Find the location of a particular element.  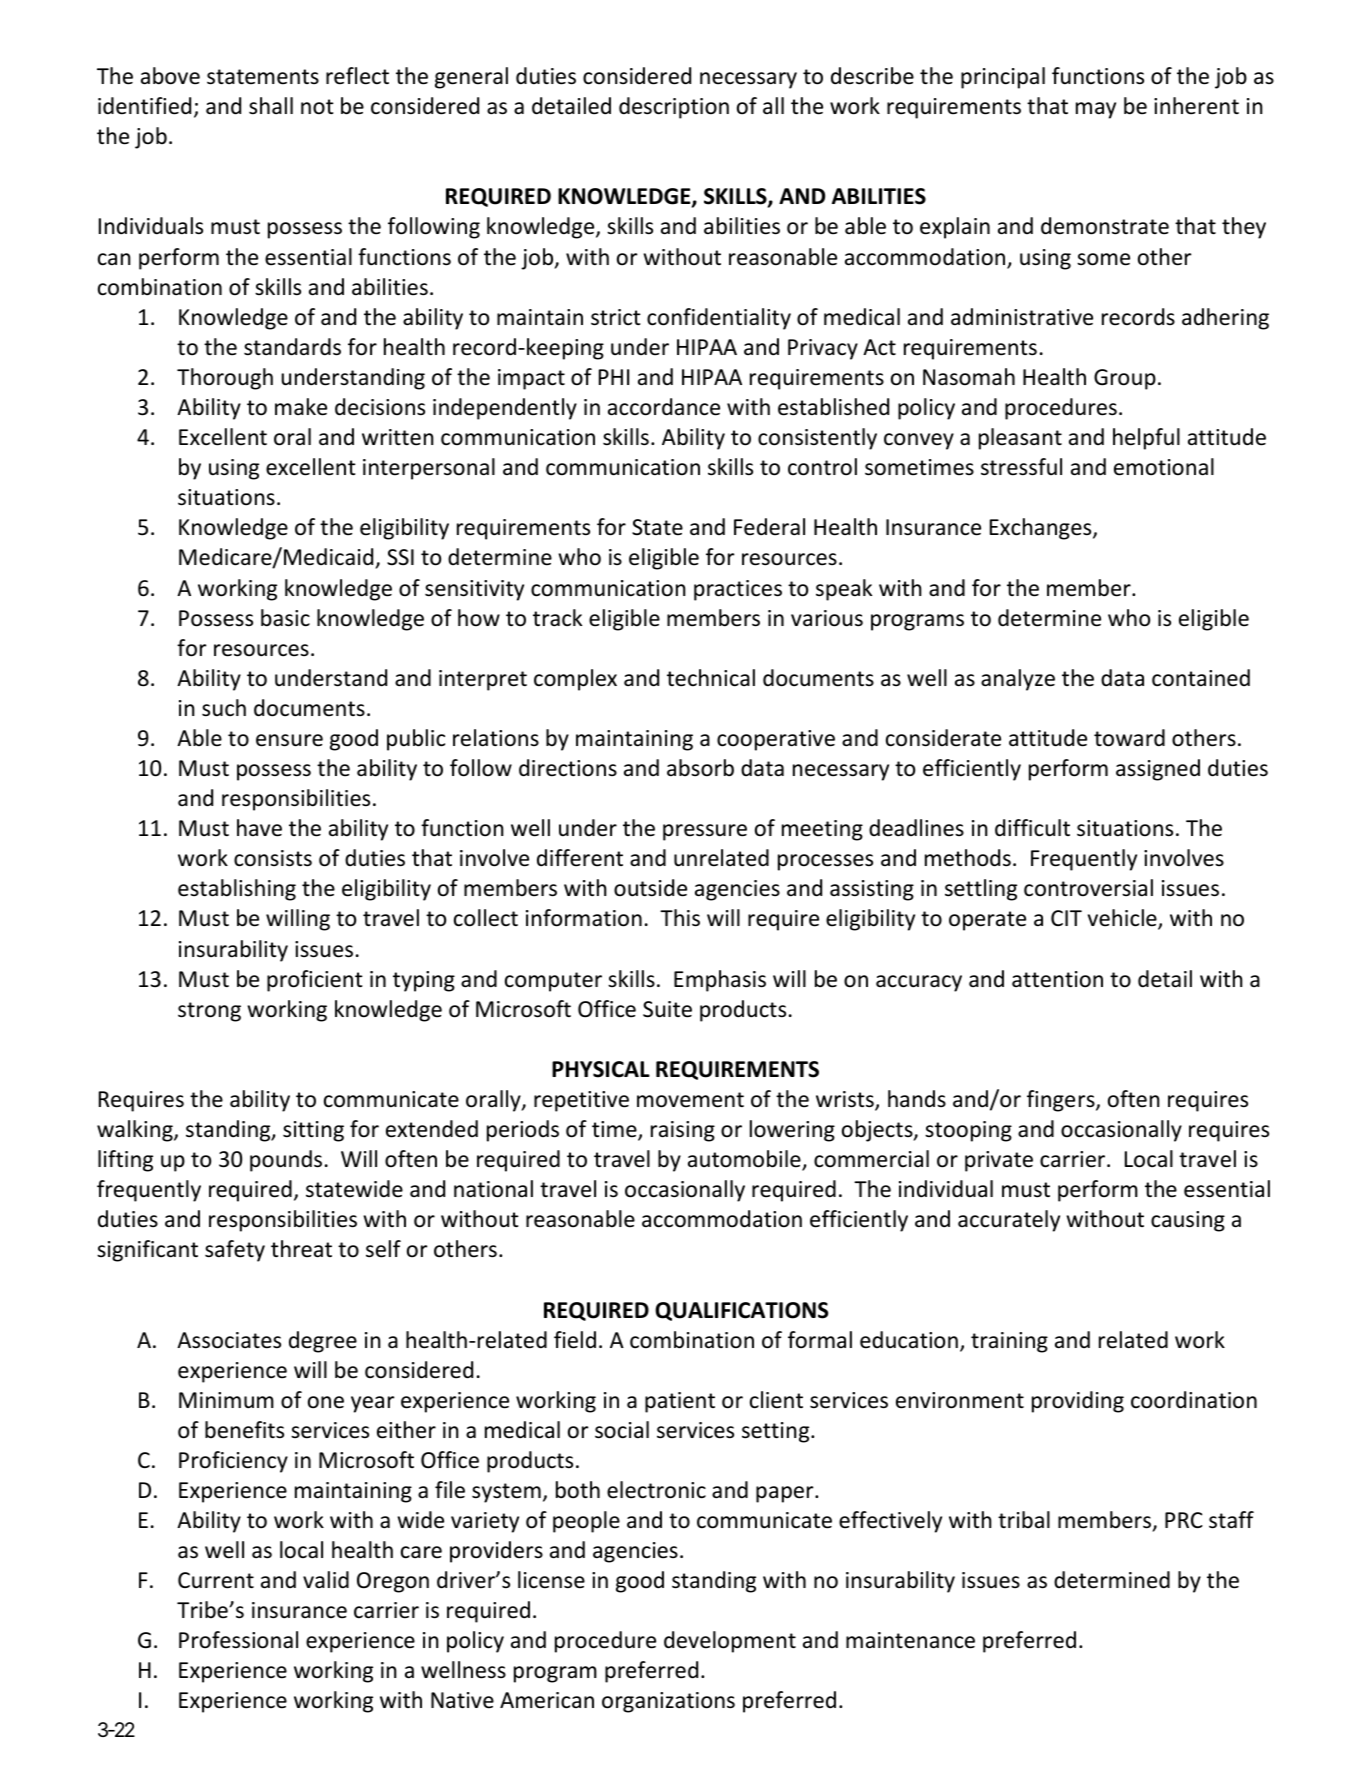

outside is located at coordinates (650, 888).
